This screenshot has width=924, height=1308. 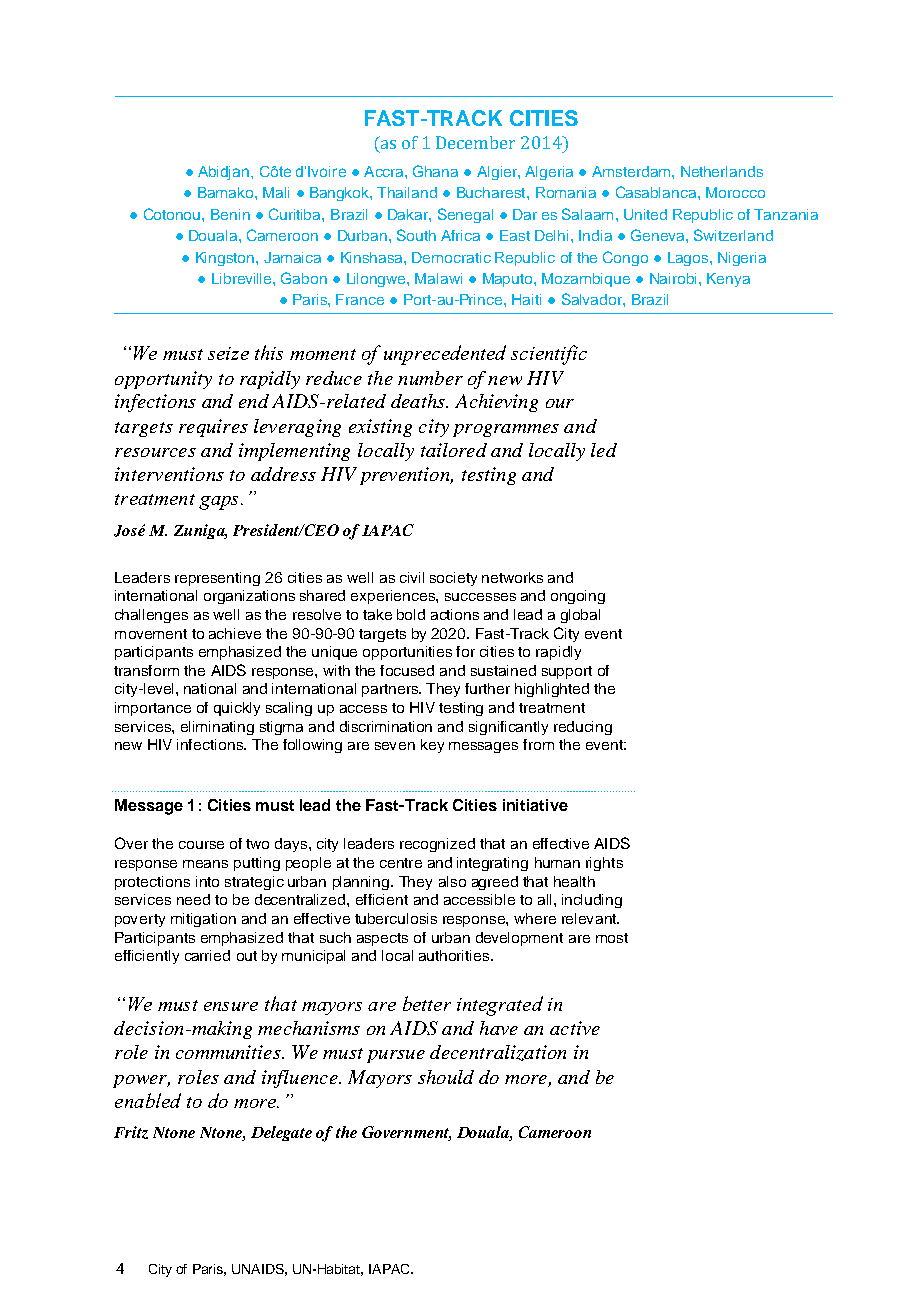 I want to click on Abidjan, so click(x=225, y=173).
